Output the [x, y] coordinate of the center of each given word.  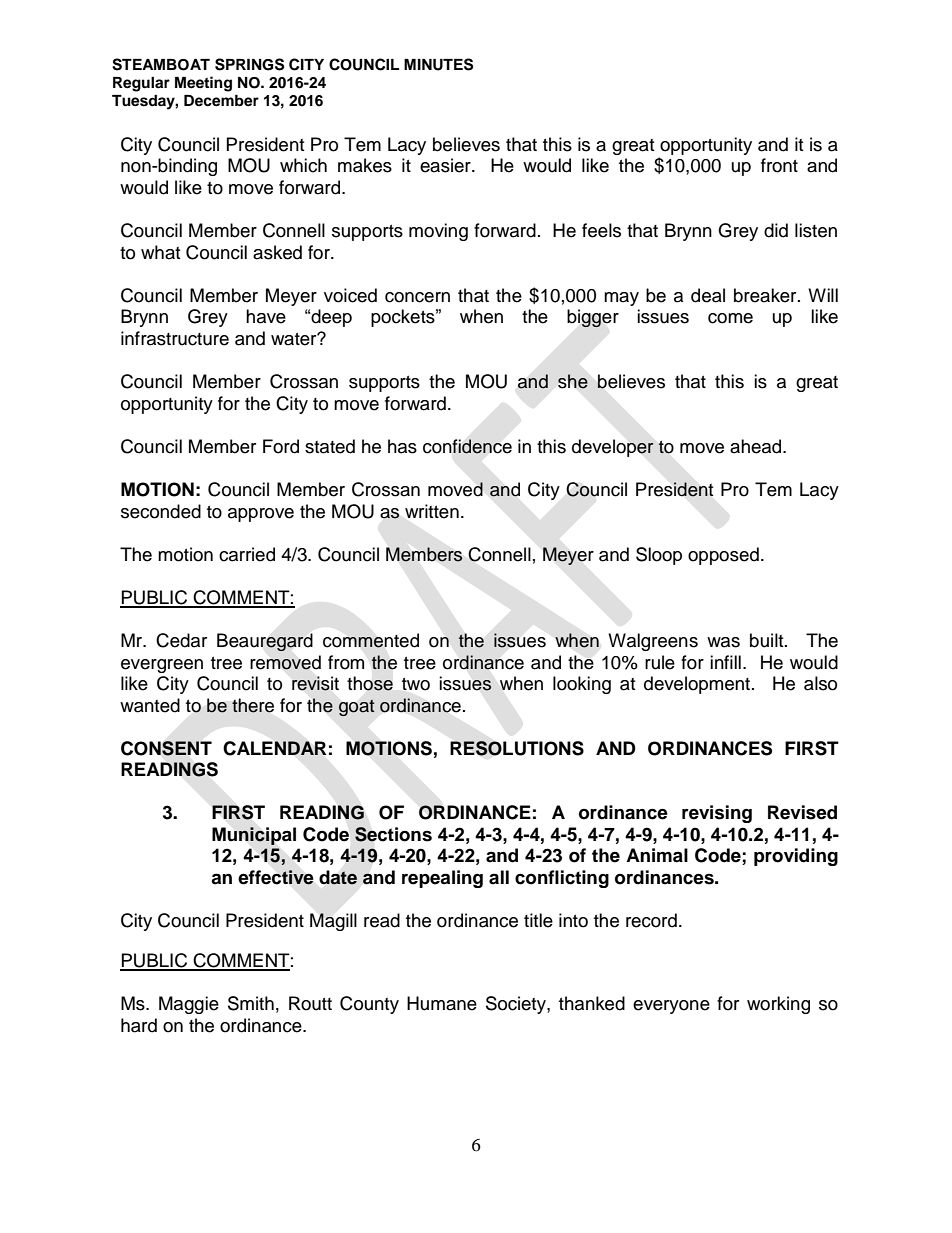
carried [247, 554]
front [779, 165]
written [432, 511]
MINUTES [438, 64]
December [221, 101]
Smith [251, 1003]
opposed [723, 556]
